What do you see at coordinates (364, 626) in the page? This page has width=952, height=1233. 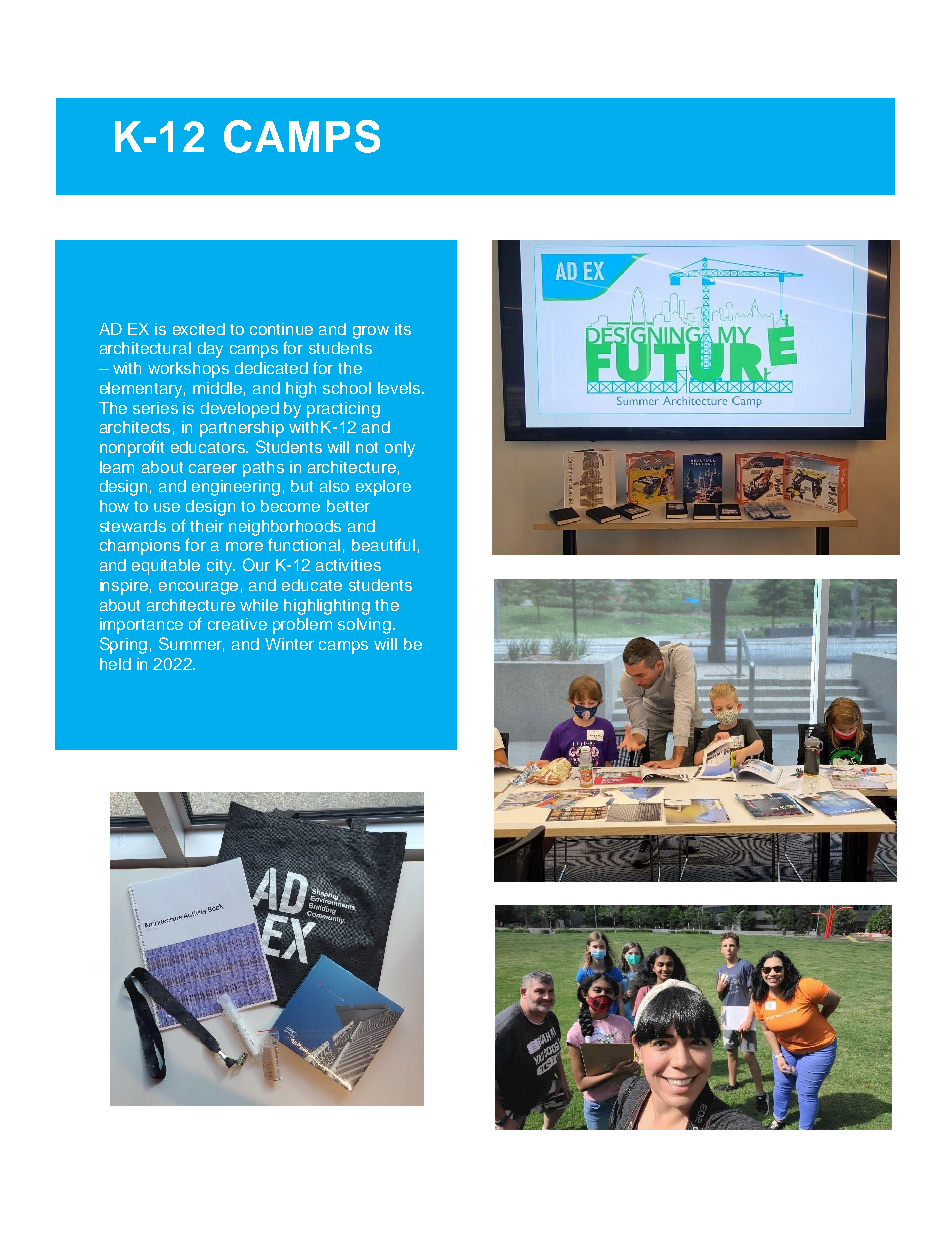 I see `solving` at bounding box center [364, 626].
